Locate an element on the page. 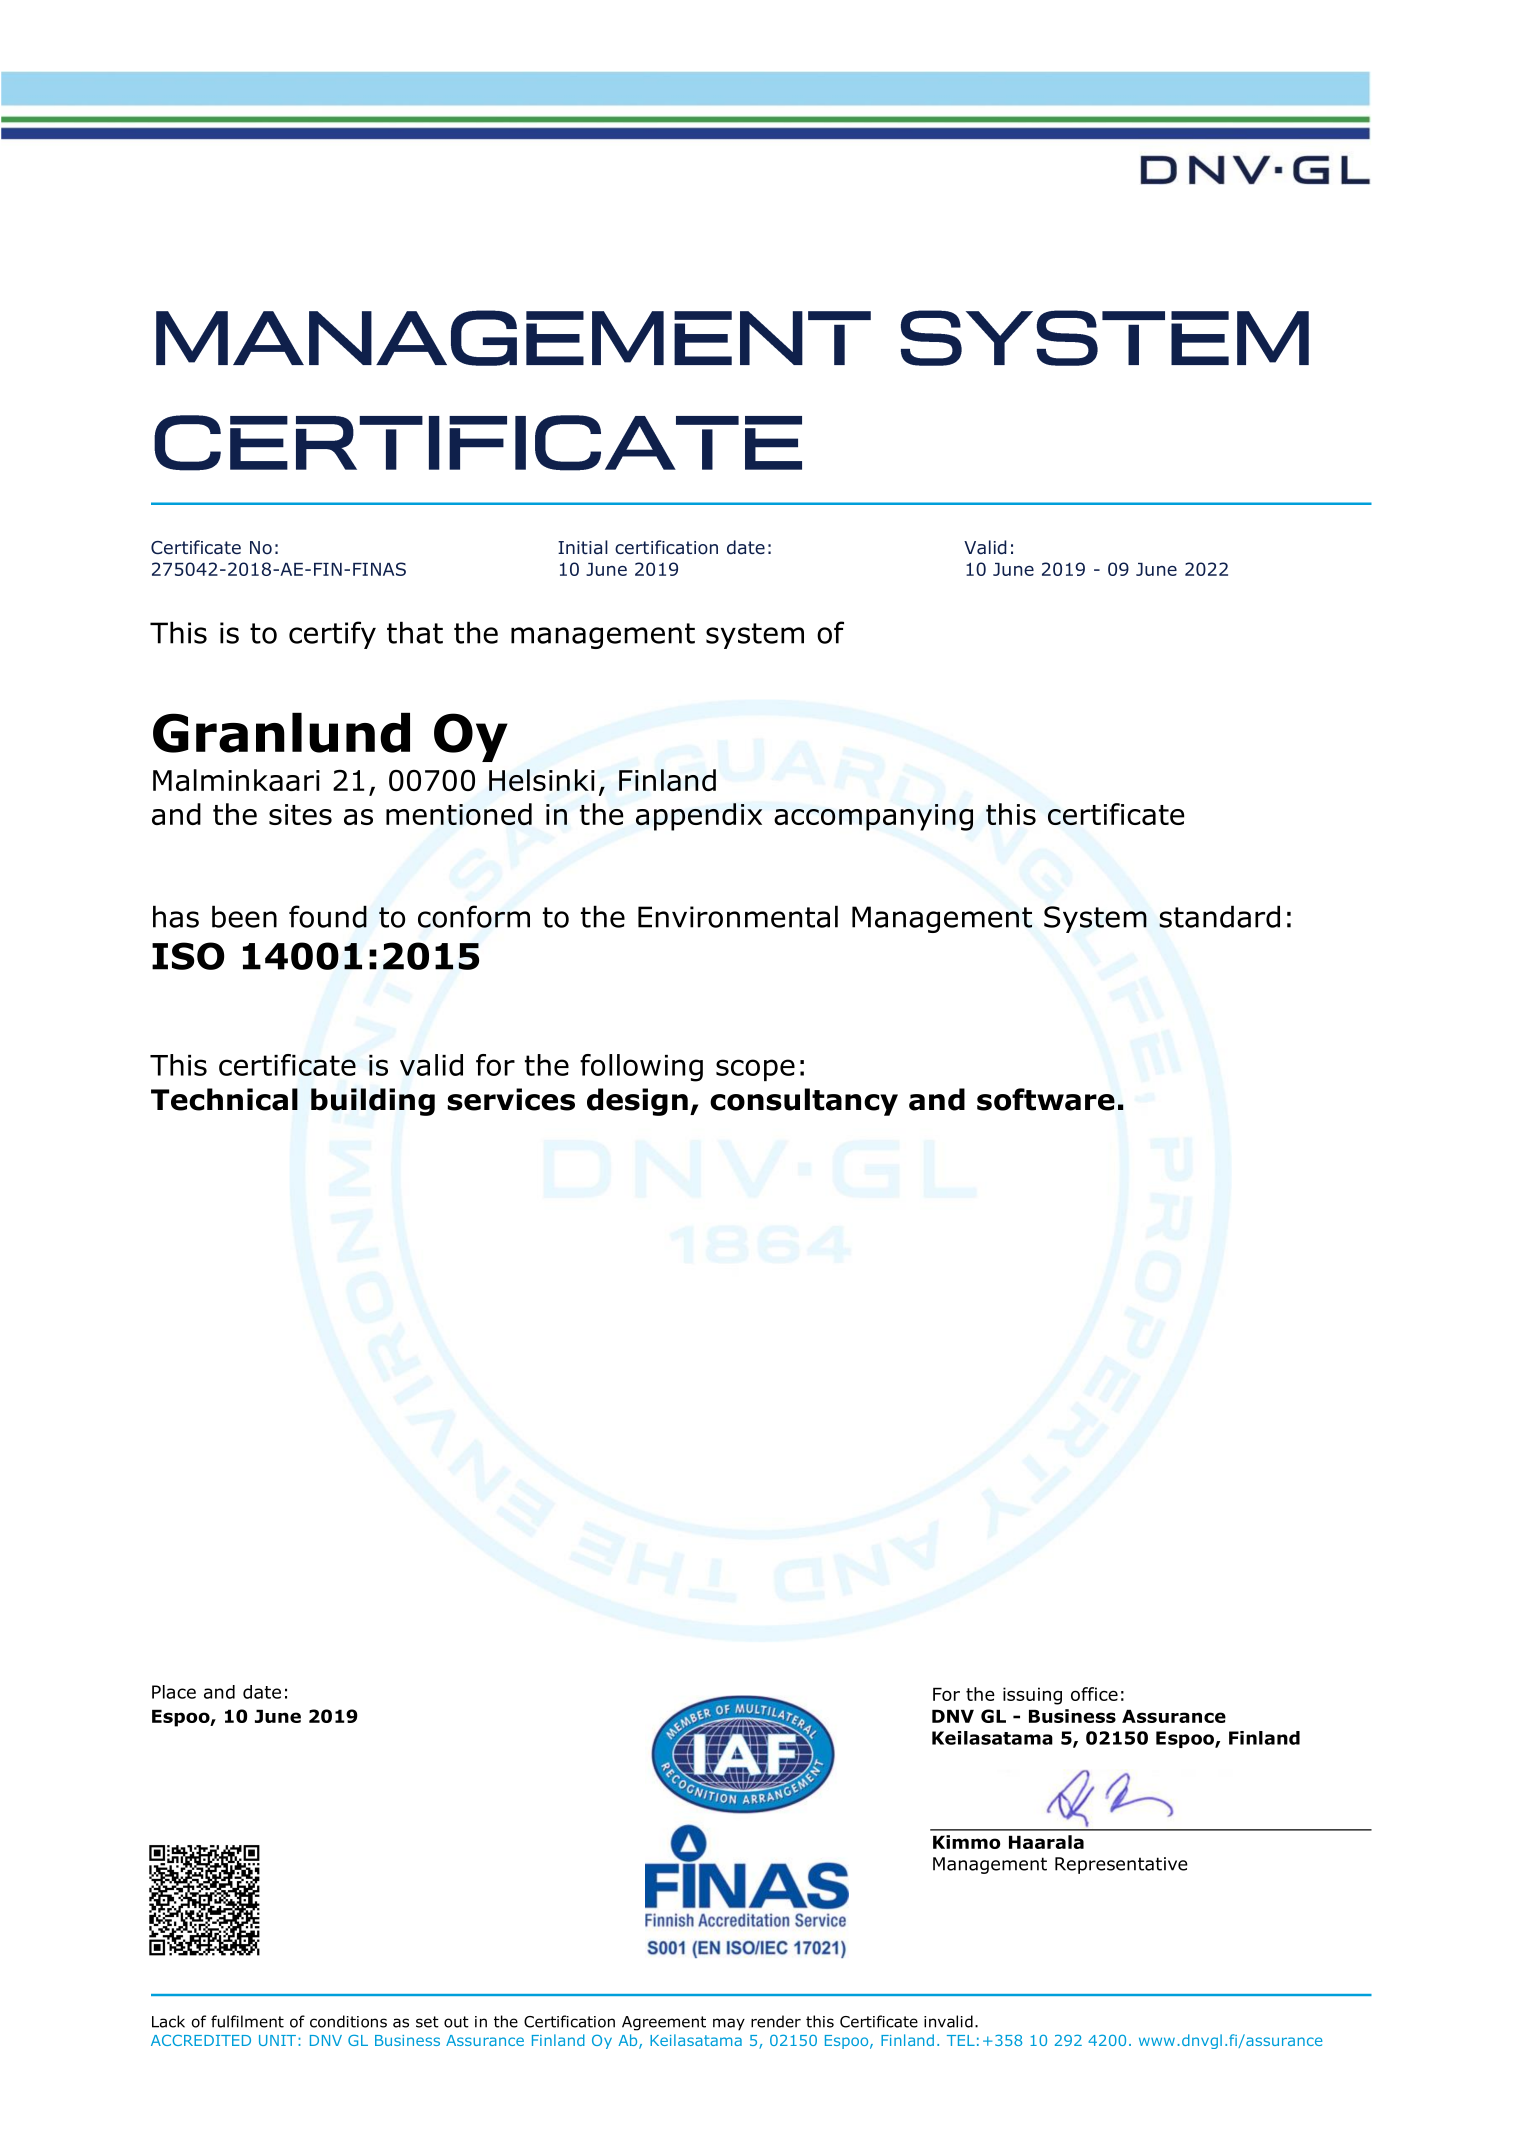 The width and height of the document is (1521, 2151). fulfilment is located at coordinates (247, 2021).
